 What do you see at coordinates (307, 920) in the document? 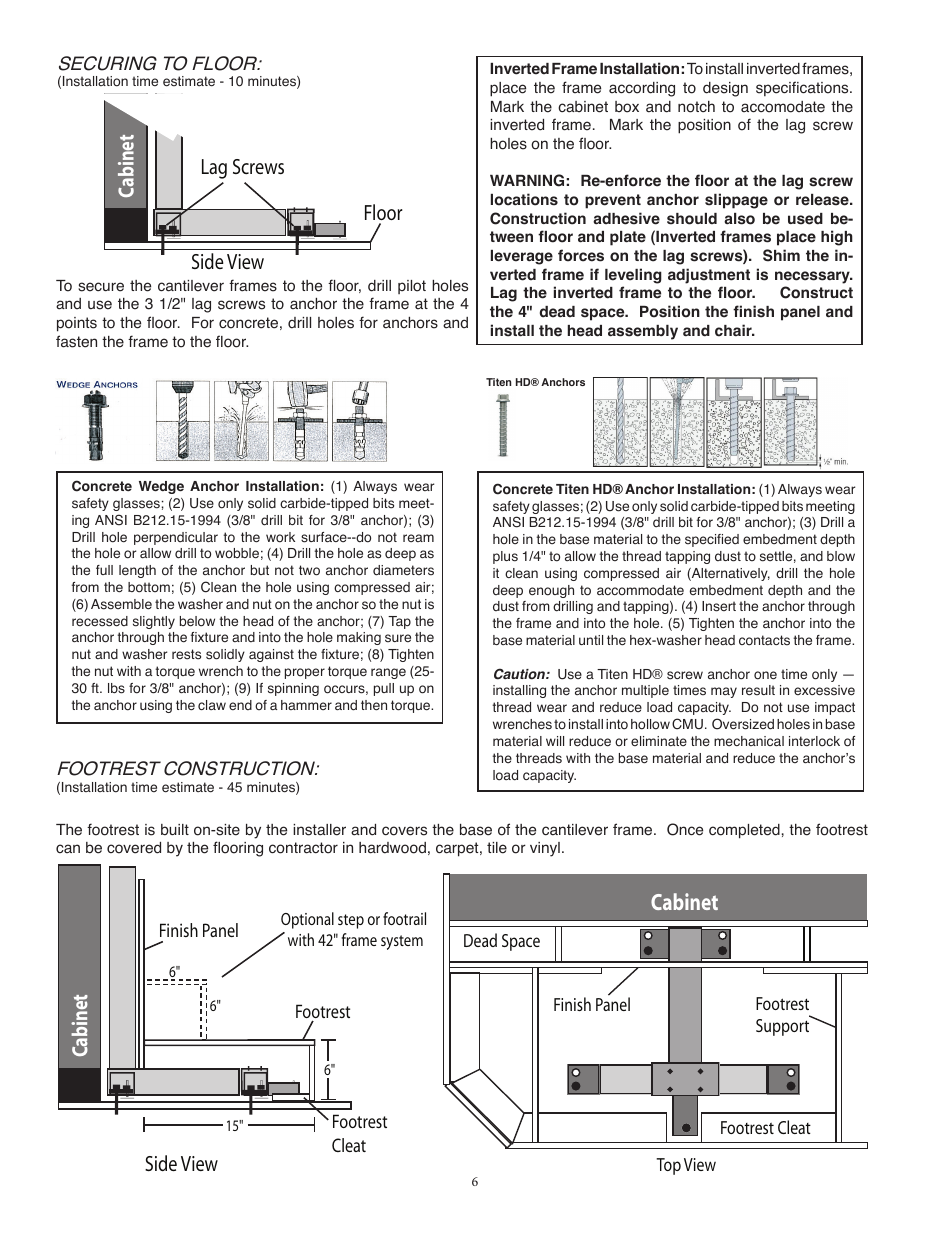
I see `Optional` at bounding box center [307, 920].
